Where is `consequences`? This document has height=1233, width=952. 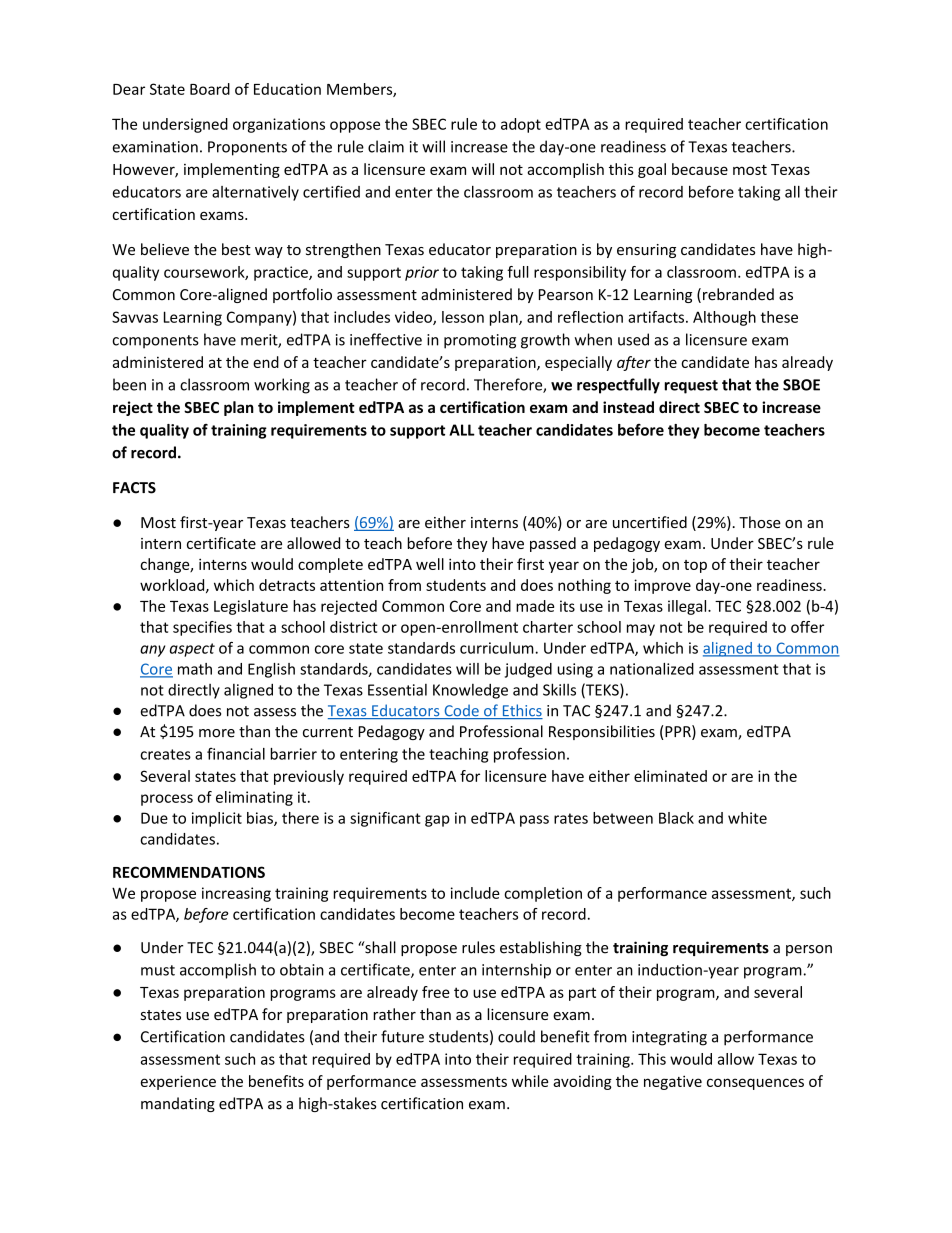
consequences is located at coordinates (755, 1084).
